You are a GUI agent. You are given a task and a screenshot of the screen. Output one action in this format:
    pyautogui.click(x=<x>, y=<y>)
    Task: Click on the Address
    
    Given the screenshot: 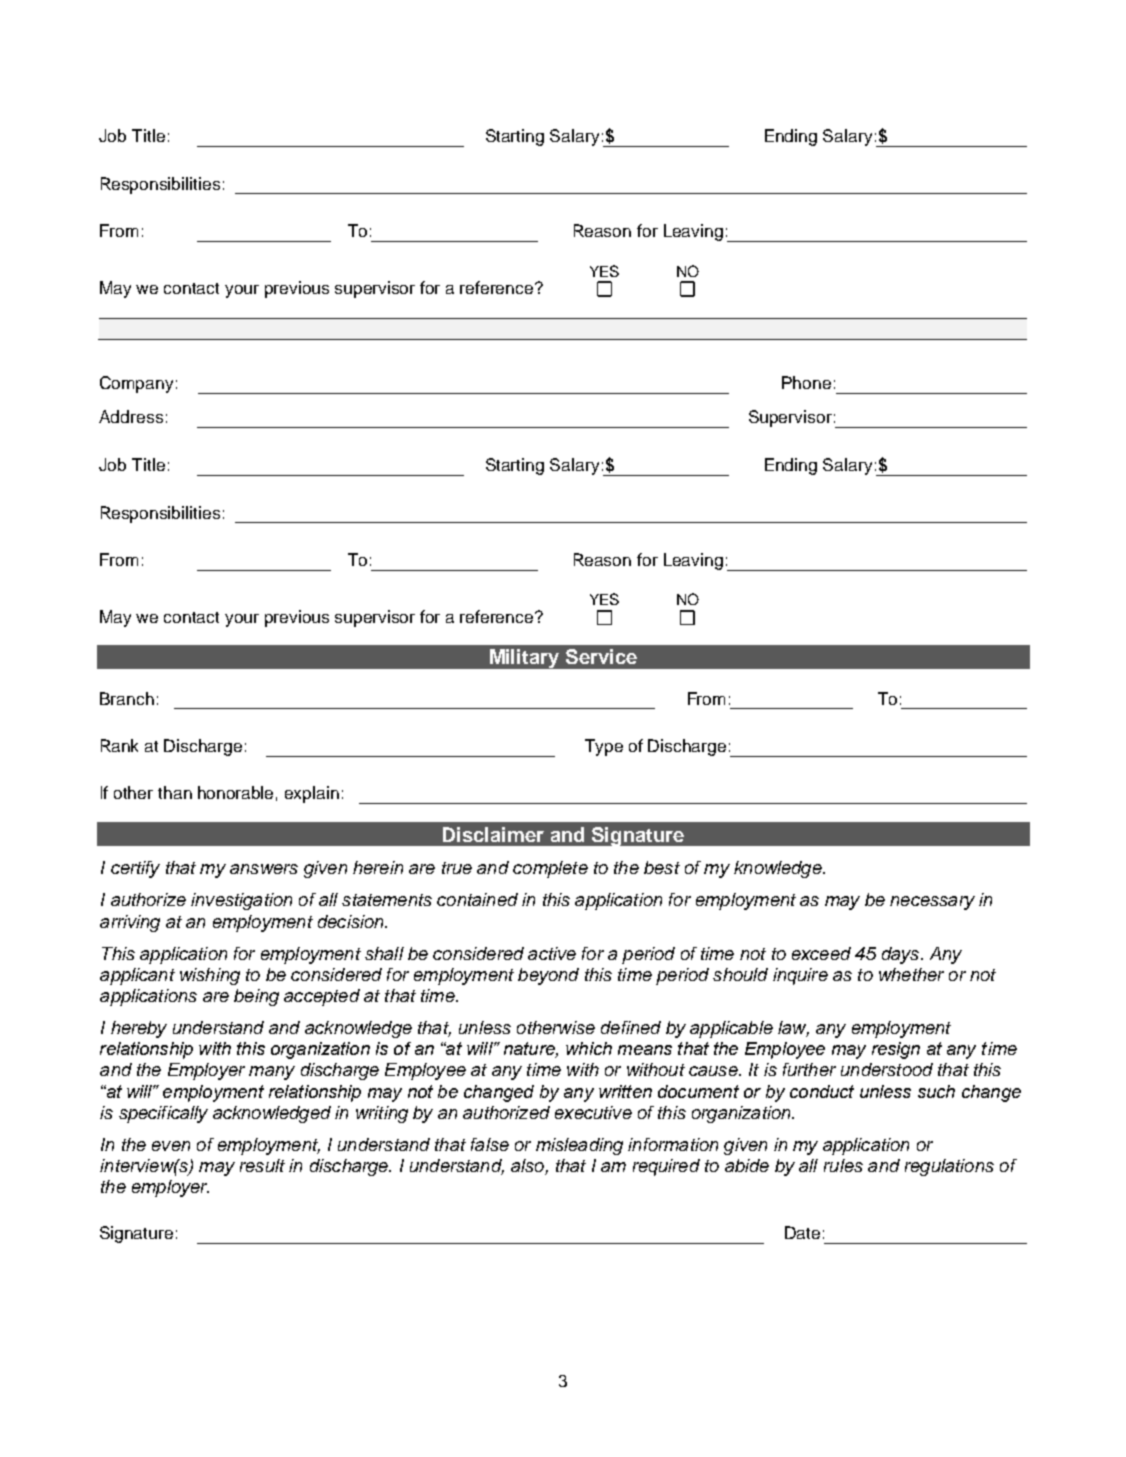 What is the action you would take?
    pyautogui.click(x=131, y=416)
